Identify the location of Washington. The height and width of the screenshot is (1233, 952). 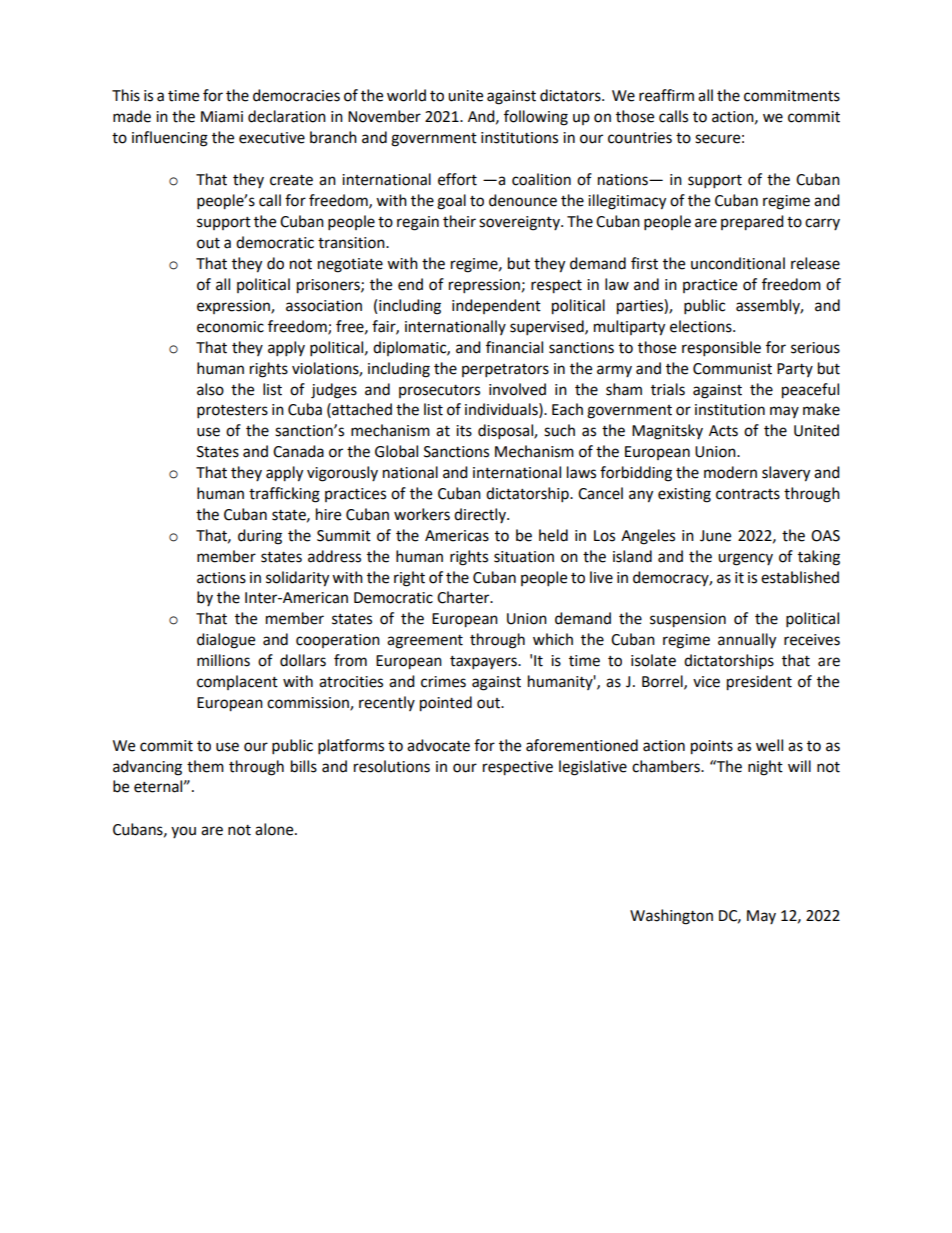
(671, 917).
